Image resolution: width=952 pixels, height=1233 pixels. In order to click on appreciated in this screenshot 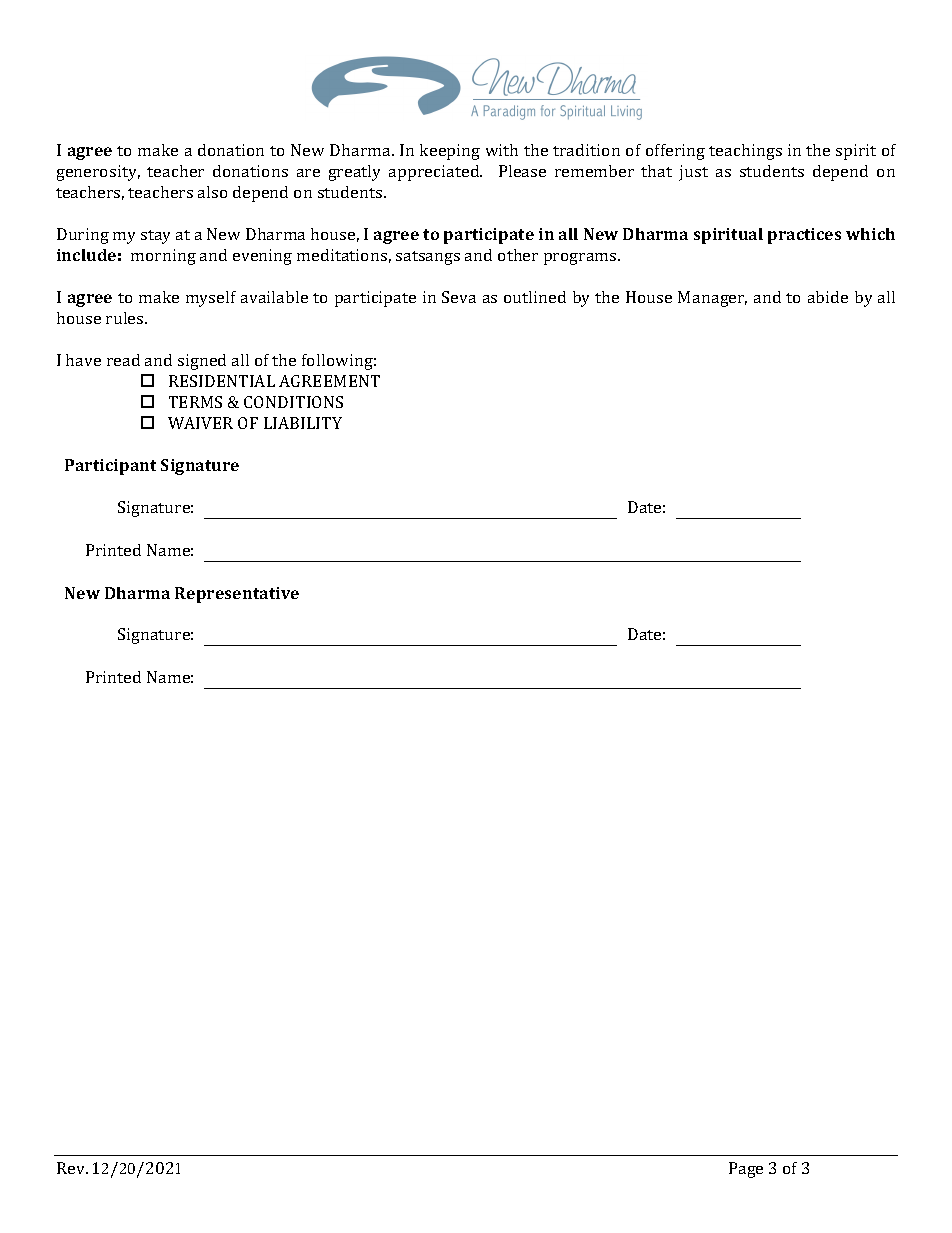, I will do `click(435, 173)`.
